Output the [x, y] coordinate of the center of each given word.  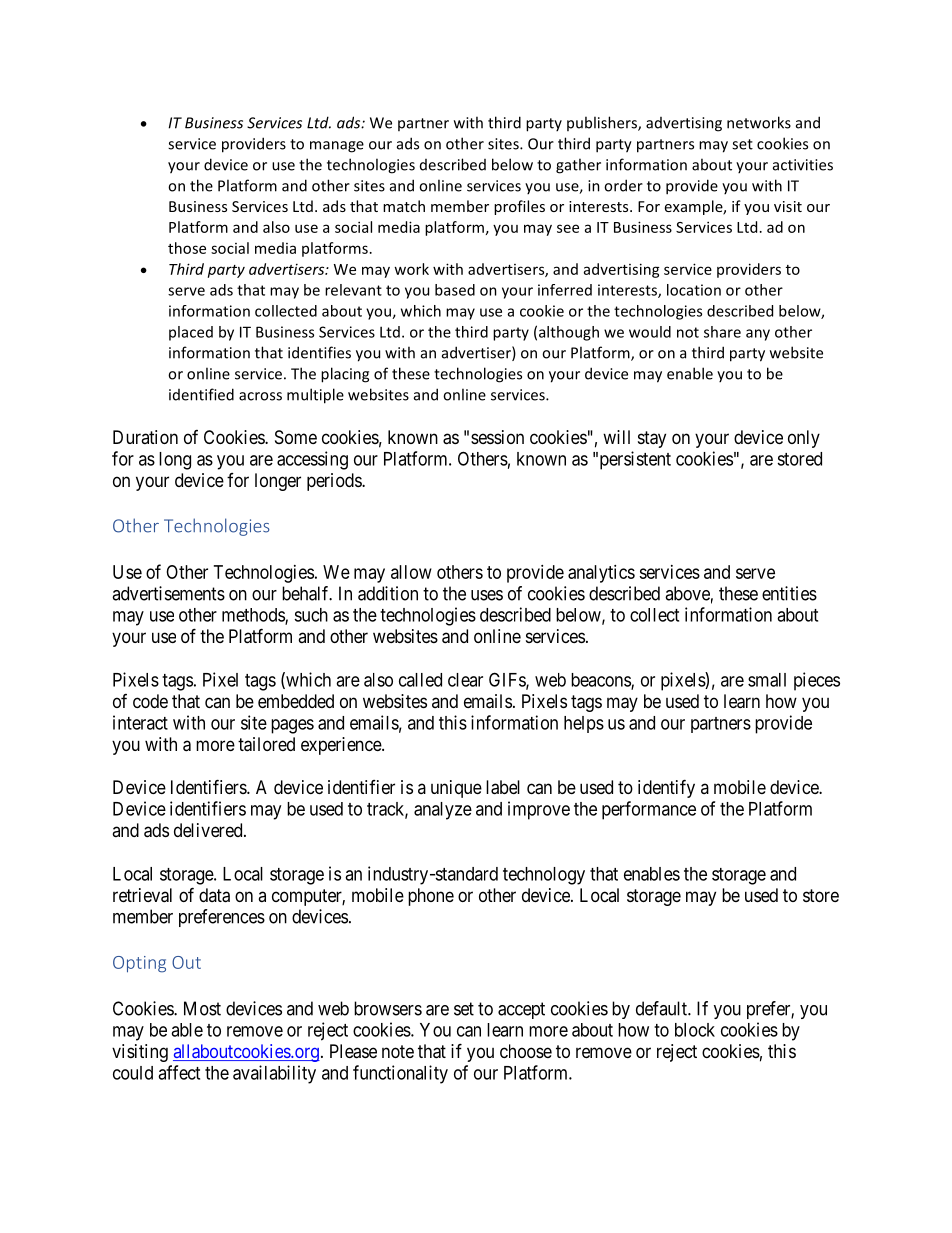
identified [201, 394]
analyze [443, 811]
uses [487, 595]
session [497, 437]
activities [803, 165]
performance [649, 810]
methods [254, 616]
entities [789, 593]
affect [179, 1072]
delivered [209, 830]
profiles [519, 207]
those [187, 248]
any [758, 335]
